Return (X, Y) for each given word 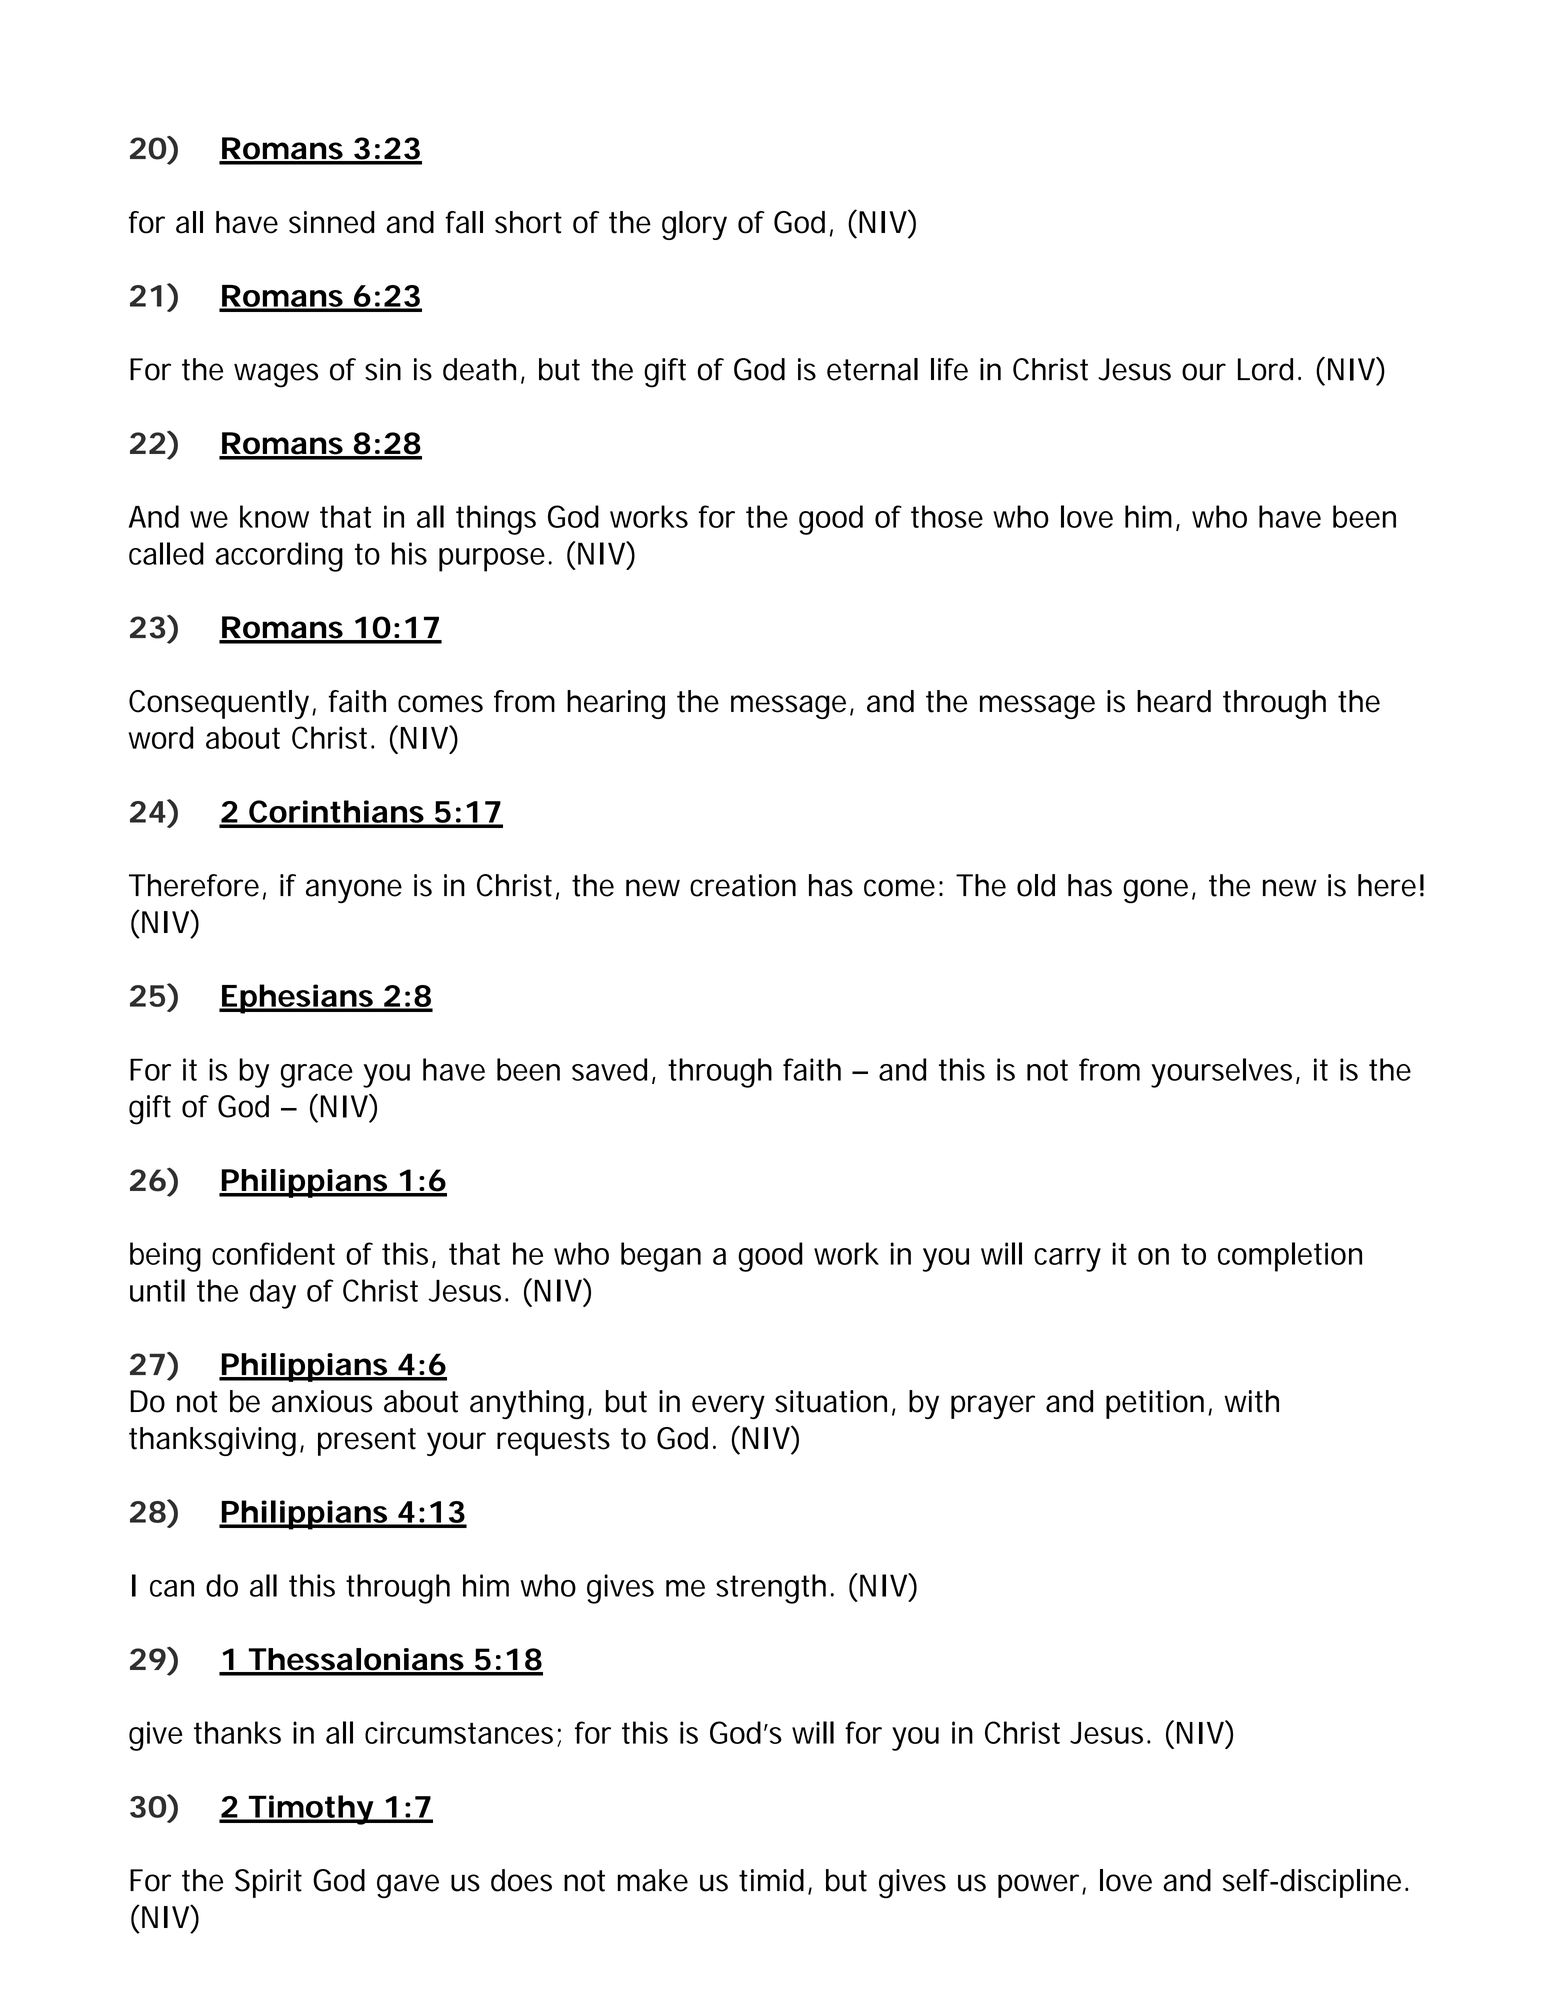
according (279, 557)
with (1251, 1401)
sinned (331, 222)
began (661, 1257)
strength (774, 1589)
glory (694, 225)
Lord (1268, 369)
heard (1174, 701)
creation (743, 885)
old (1036, 885)
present (367, 1442)
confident (273, 1253)
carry (1067, 1260)
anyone (354, 891)
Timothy (312, 1810)
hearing (616, 704)
